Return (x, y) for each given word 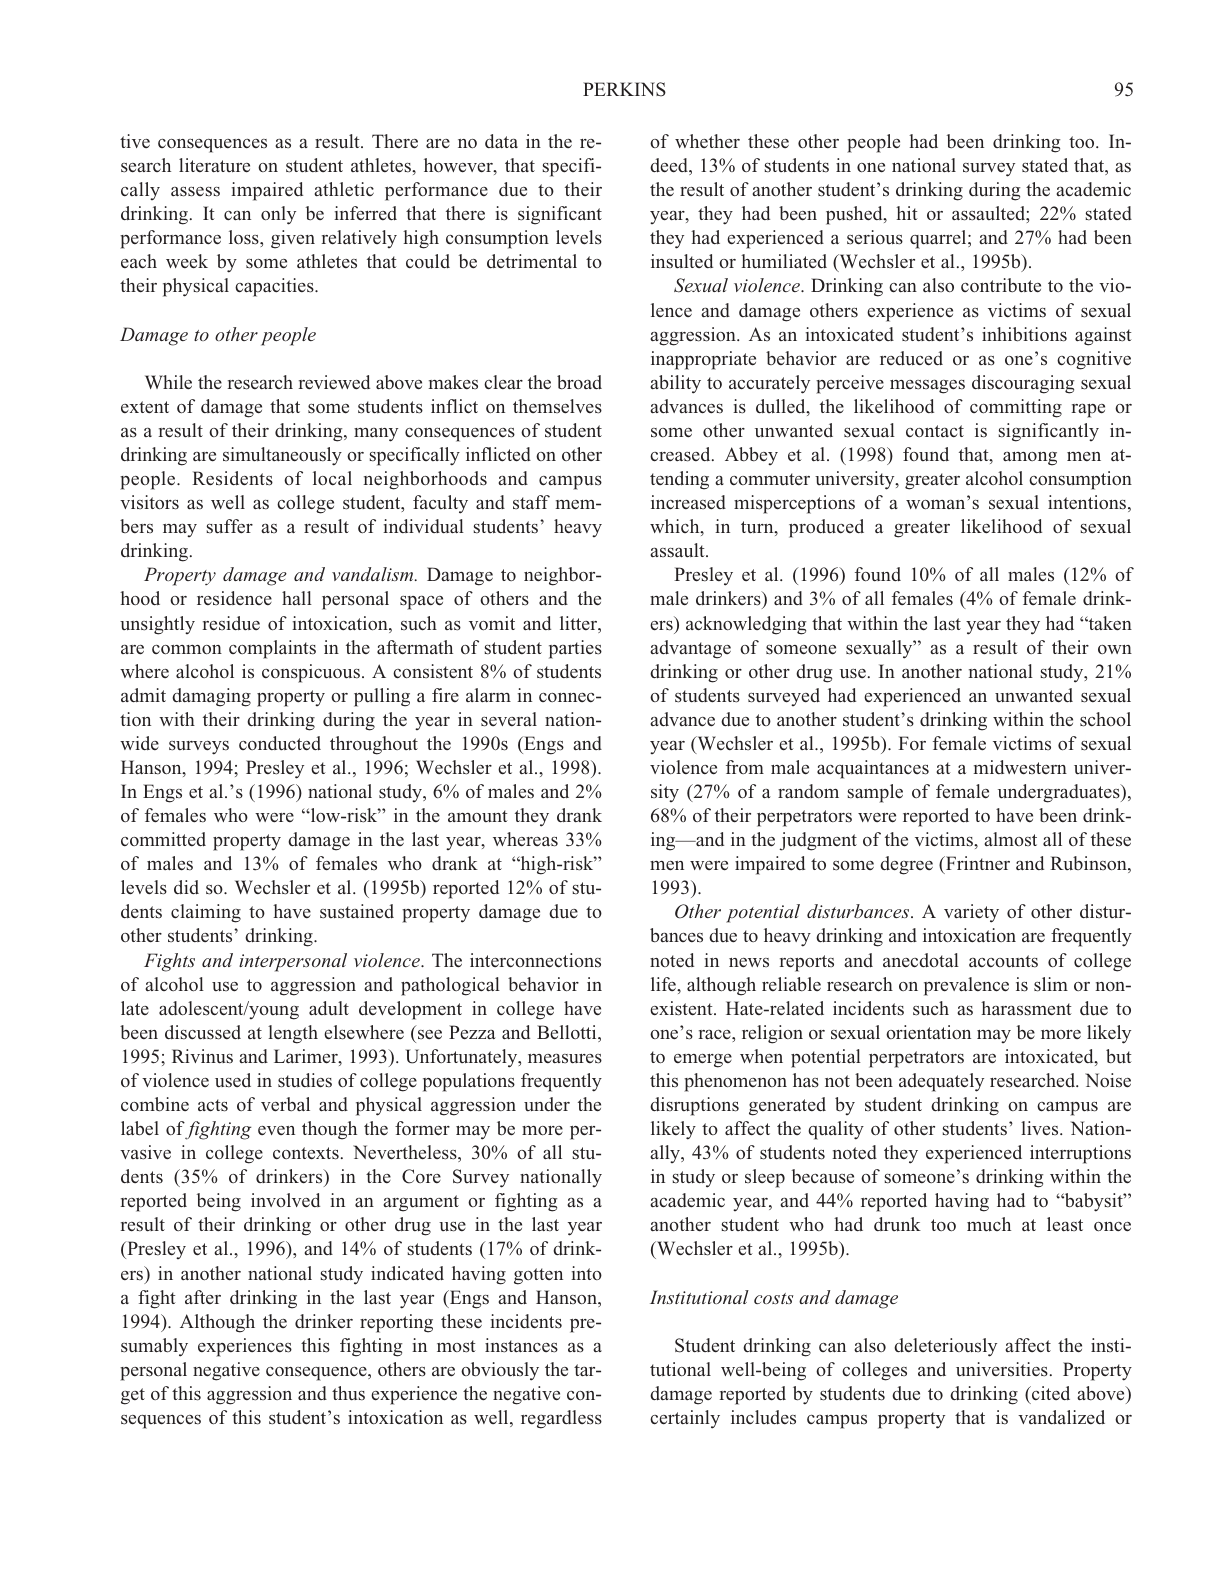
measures (565, 1058)
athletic (344, 189)
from (745, 767)
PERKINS (624, 89)
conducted (280, 743)
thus (348, 1393)
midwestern (1020, 767)
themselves (557, 406)
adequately (941, 1082)
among (1030, 459)
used (233, 1080)
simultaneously (282, 456)
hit (907, 213)
